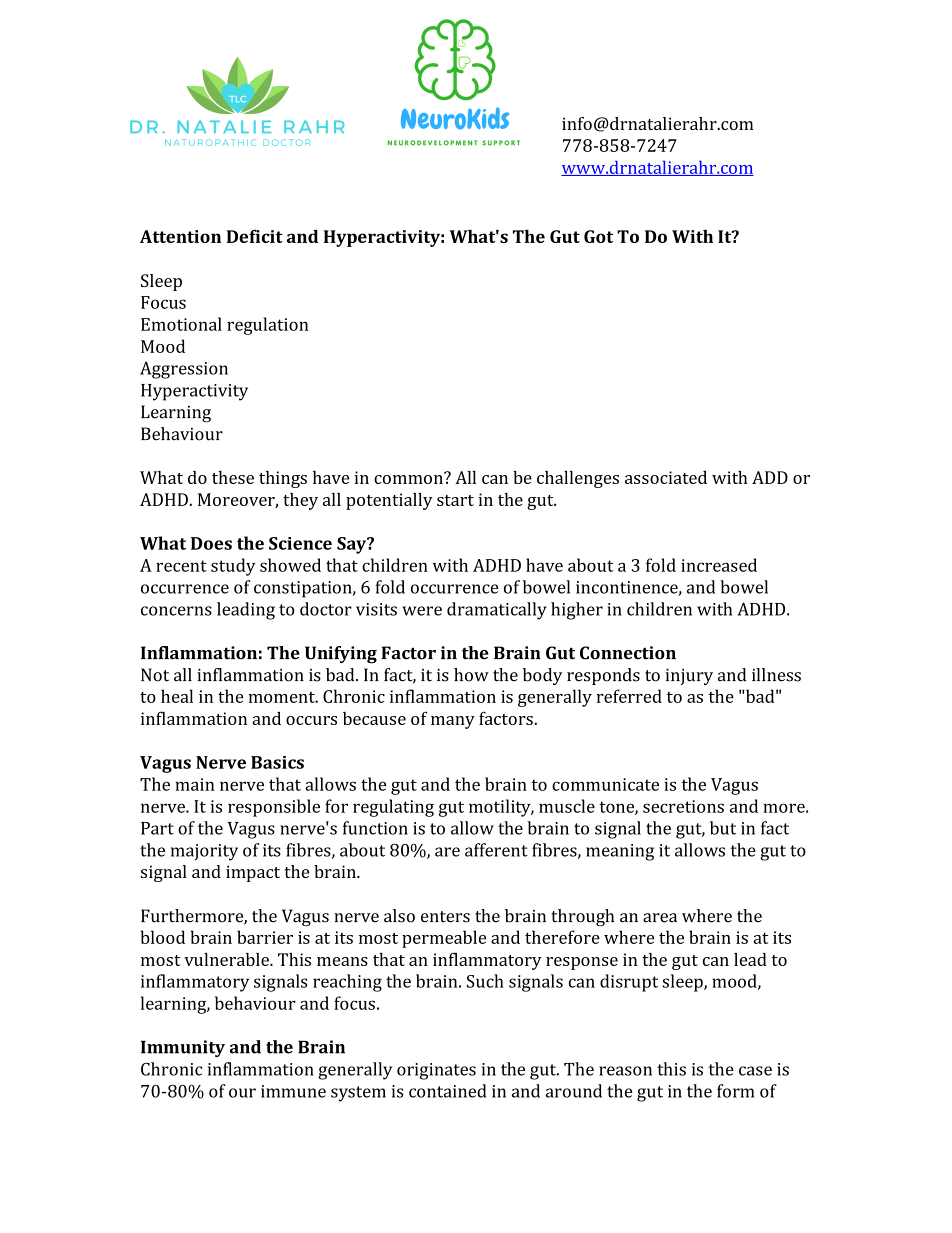  I want to click on start, so click(455, 500).
